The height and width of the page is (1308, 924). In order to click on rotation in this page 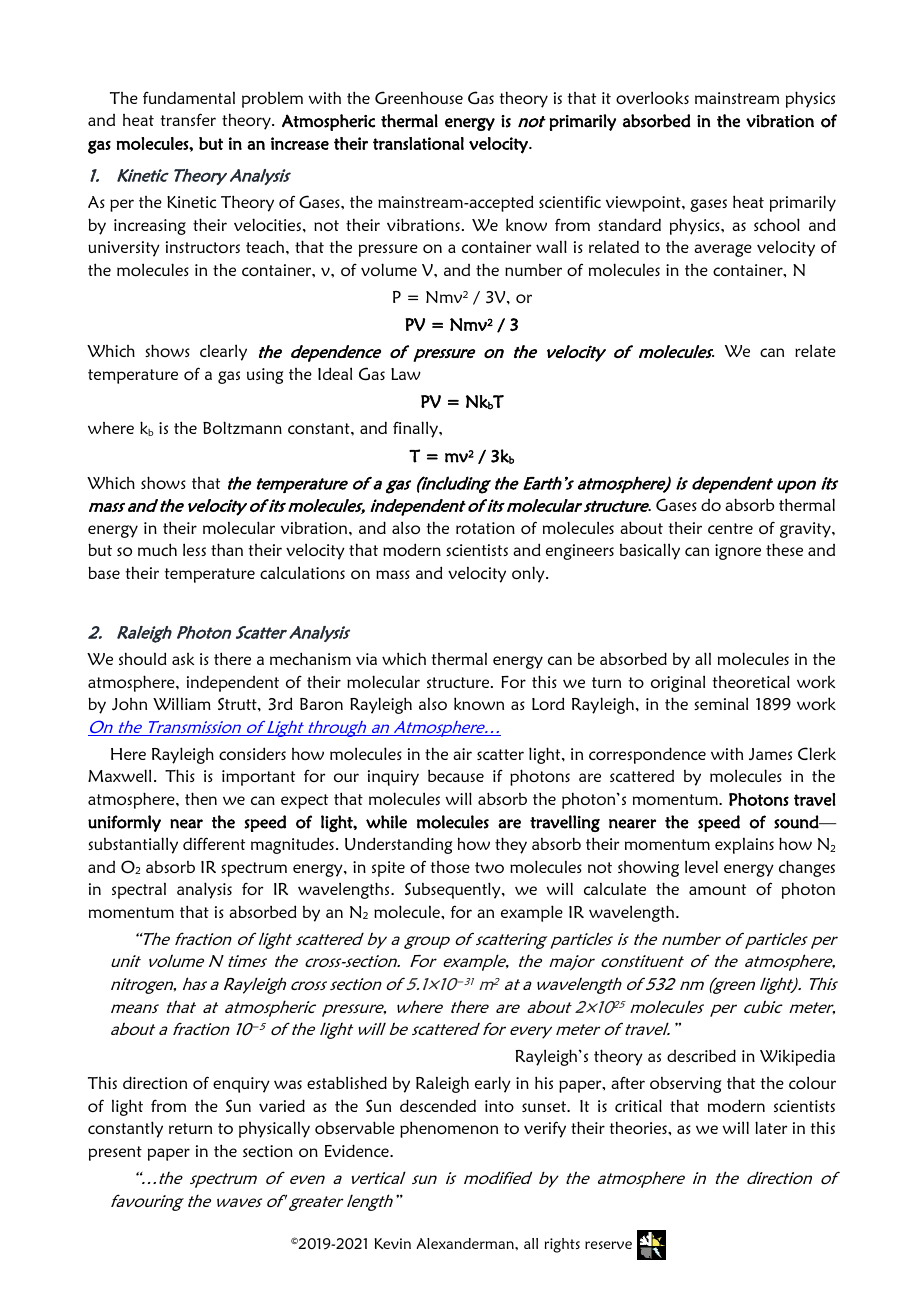, I will do `click(485, 528)`.
